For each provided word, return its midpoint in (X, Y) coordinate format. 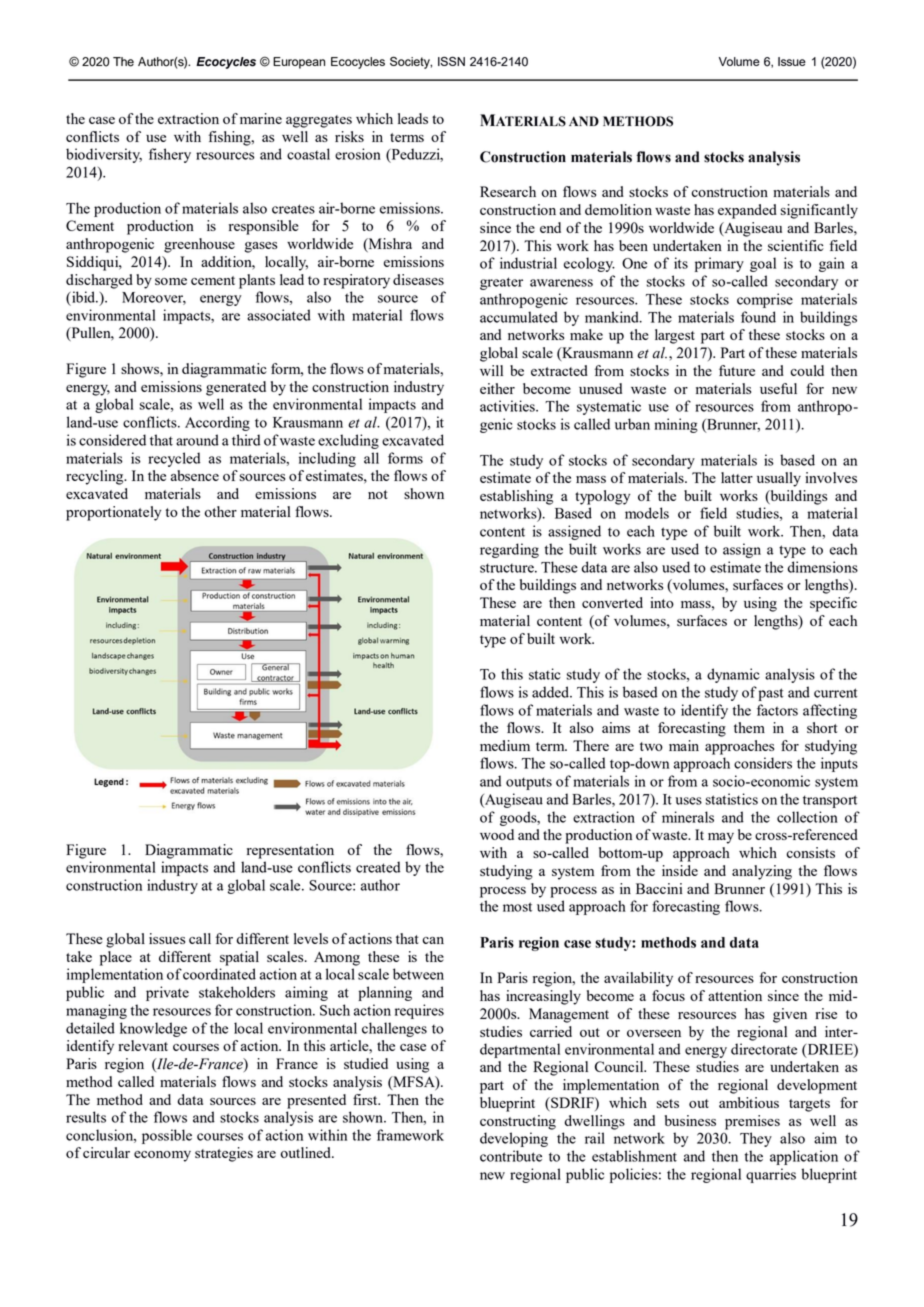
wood (497, 834)
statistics (732, 799)
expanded (747, 211)
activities (508, 406)
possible (167, 1136)
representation (290, 851)
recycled (174, 459)
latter (737, 477)
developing (514, 1139)
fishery (170, 155)
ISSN (451, 61)
